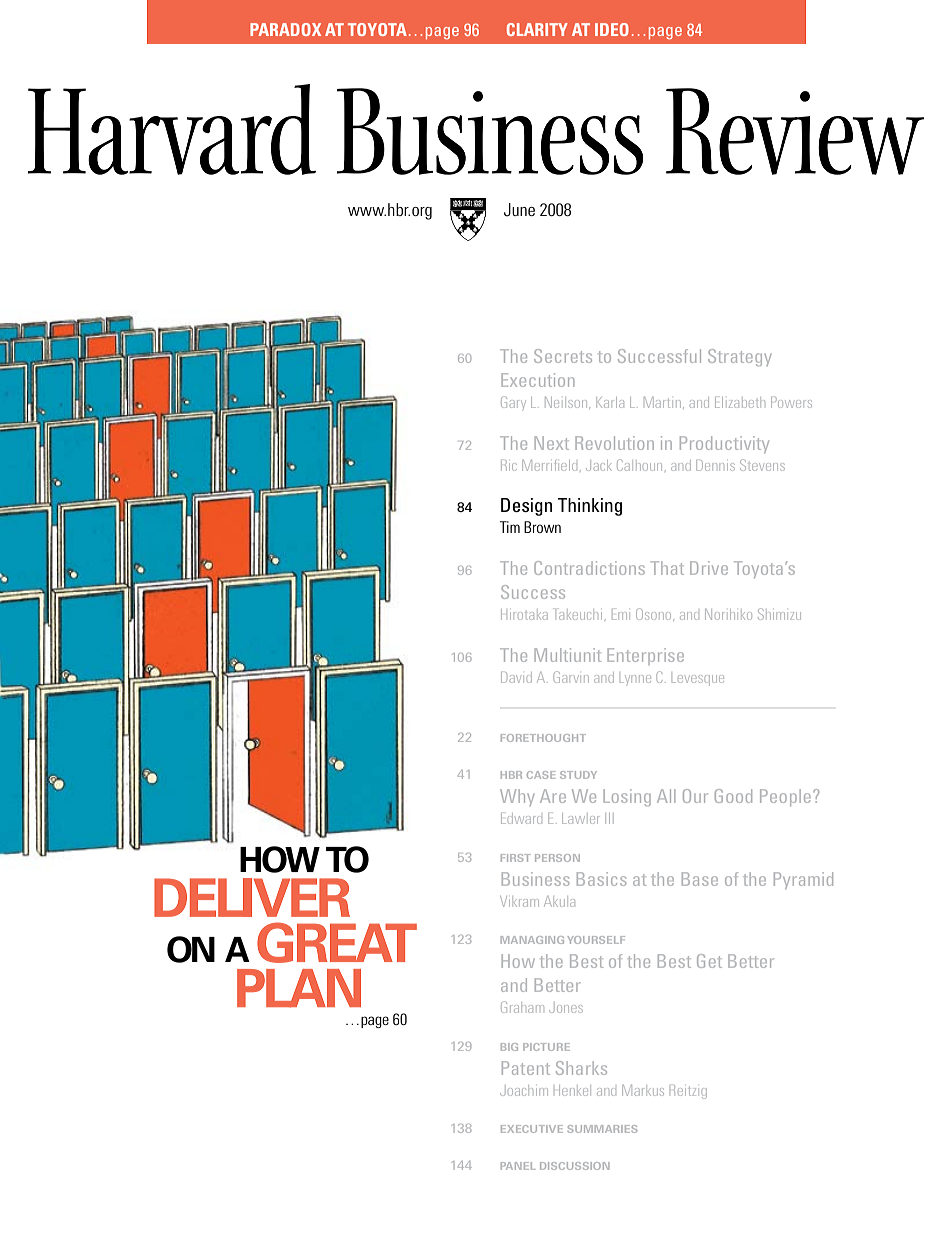 The height and width of the page is (1250, 952). Describe the element at coordinates (510, 527) in the page. I see `Tim` at that location.
